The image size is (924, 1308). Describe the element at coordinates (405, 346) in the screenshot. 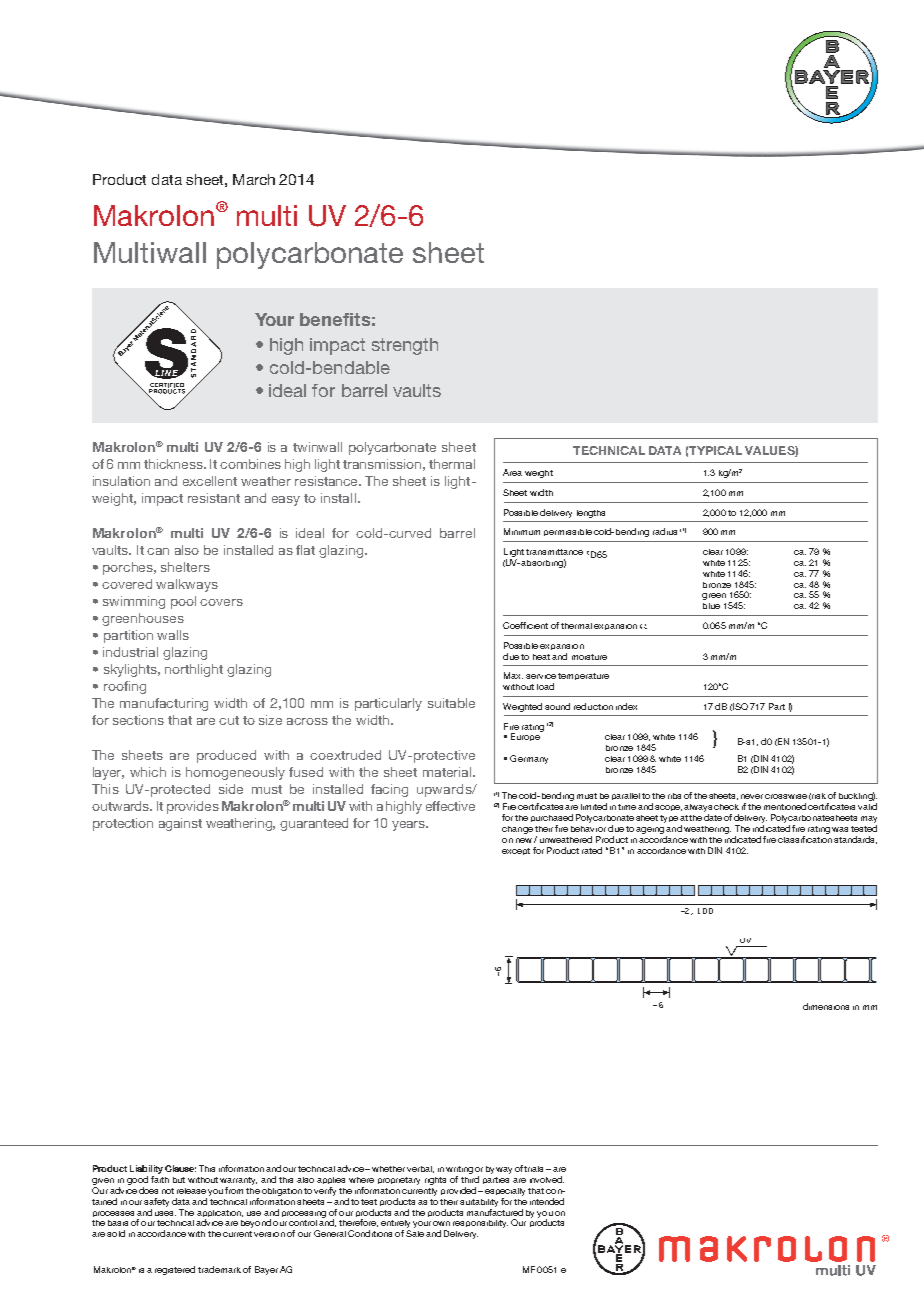

I see `strength` at that location.
